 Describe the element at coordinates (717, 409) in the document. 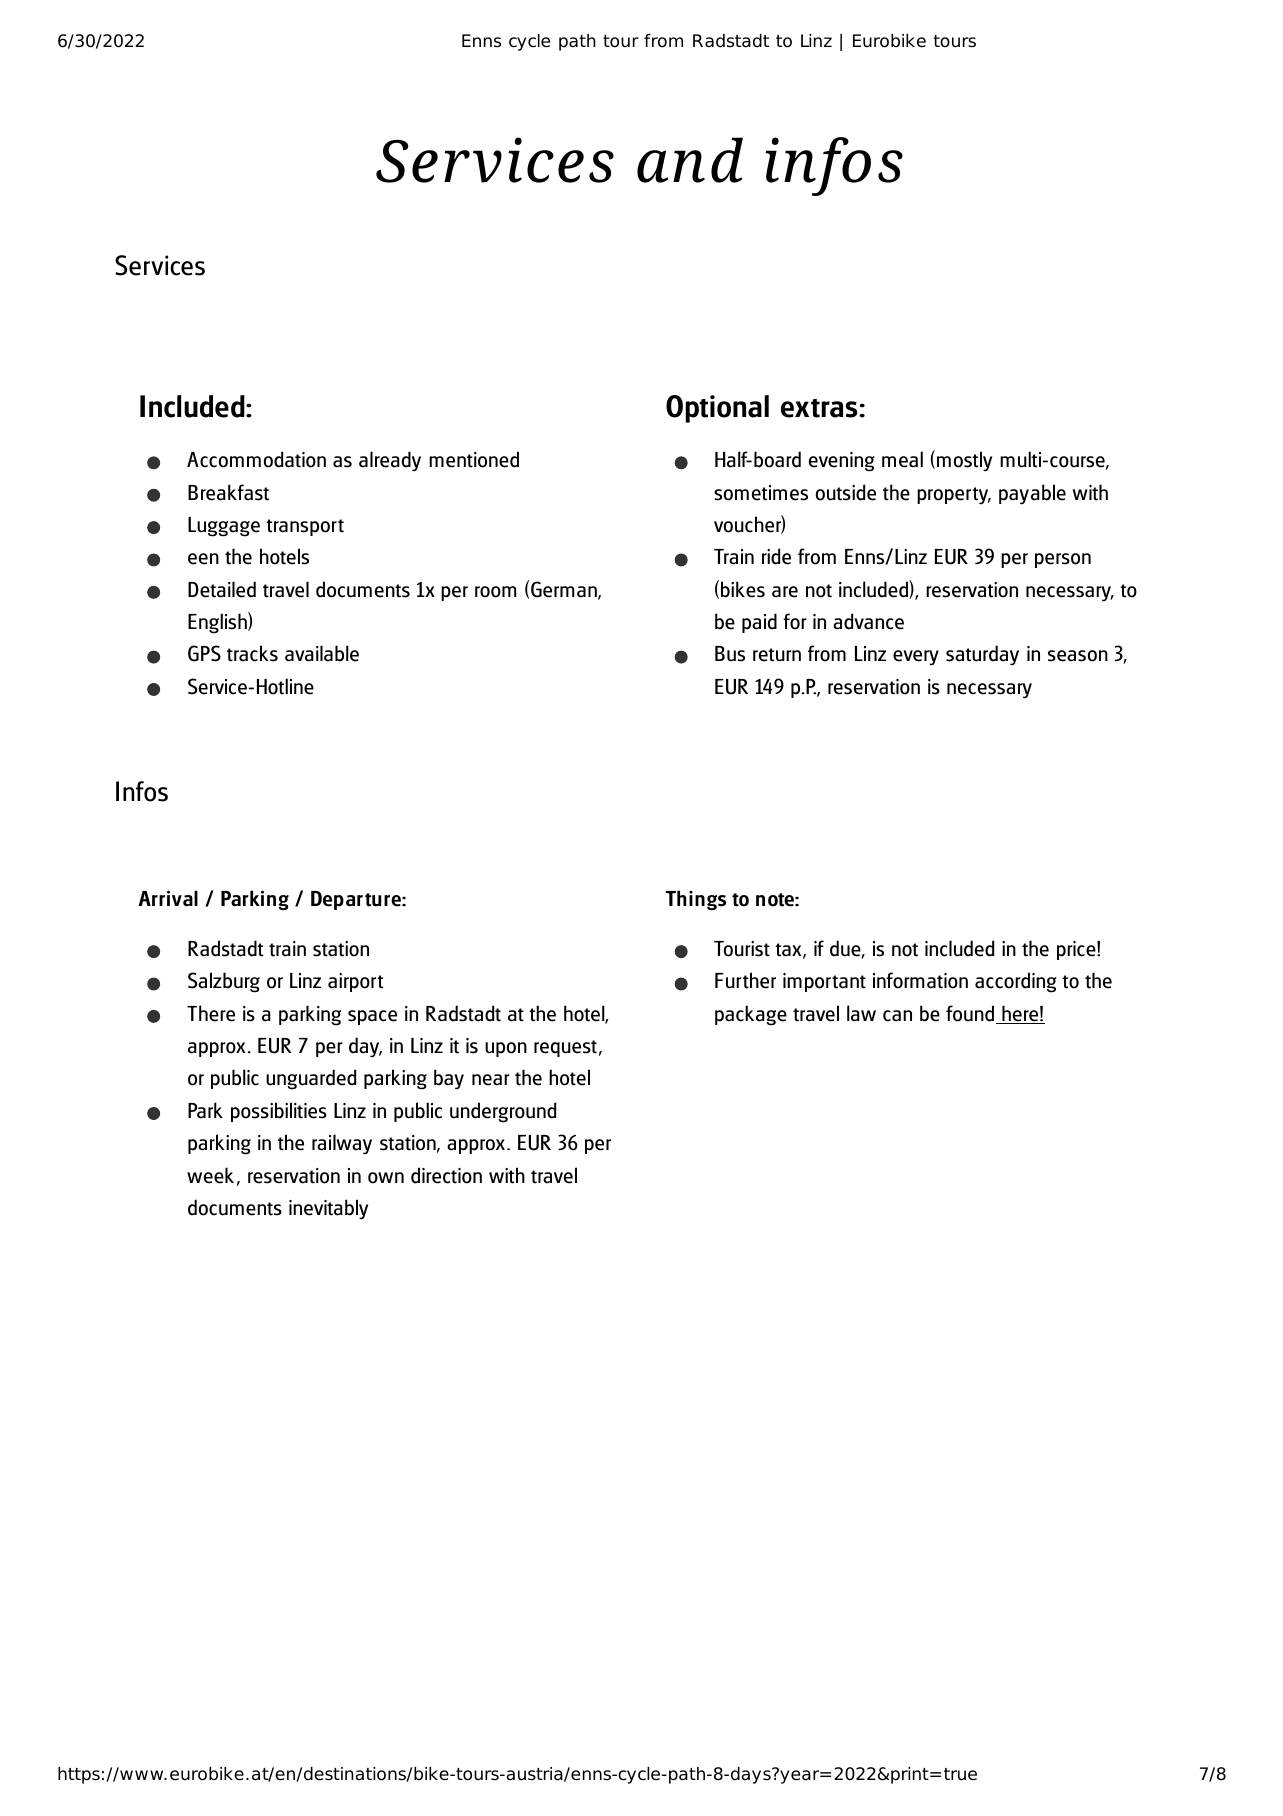

I see `Optional` at that location.
